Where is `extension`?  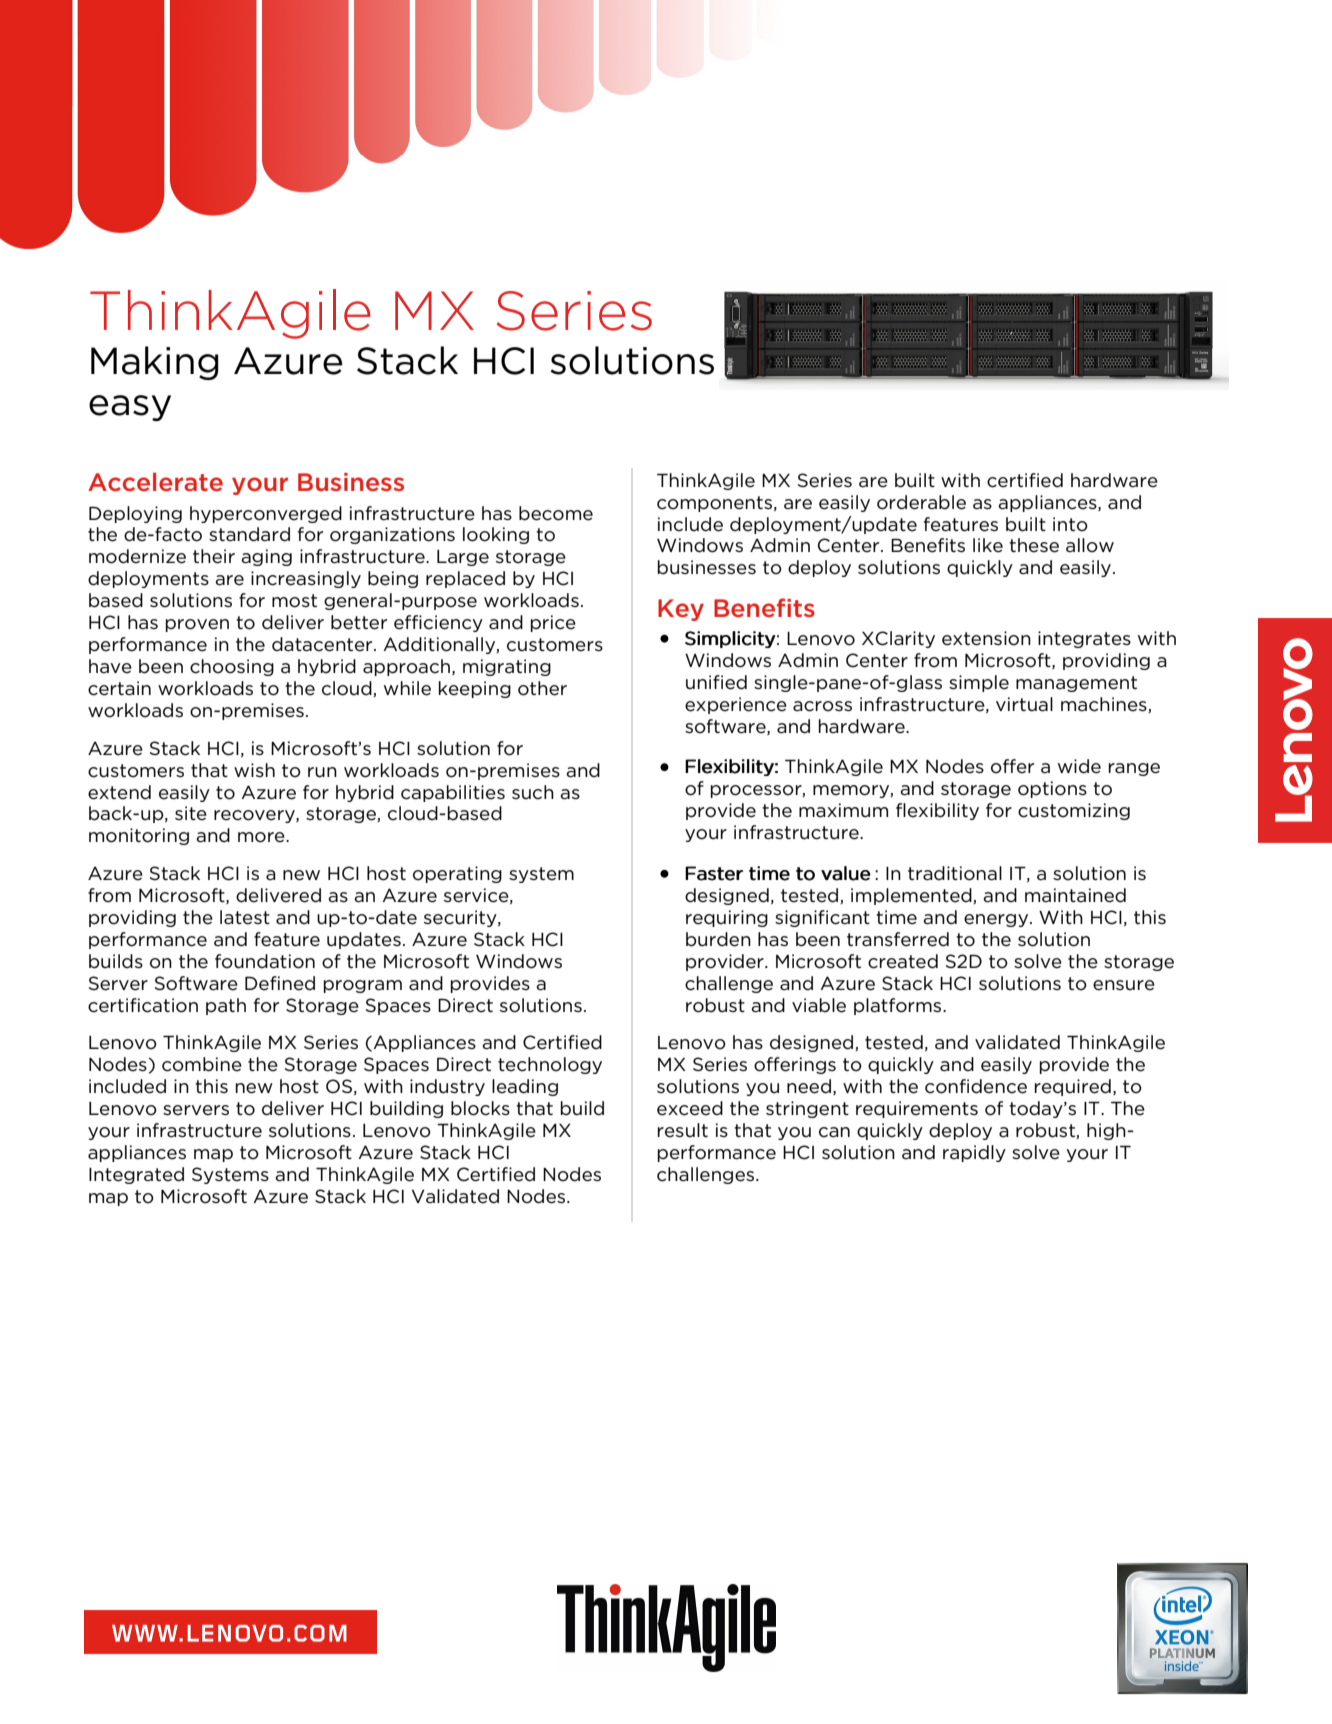 extension is located at coordinates (986, 638).
